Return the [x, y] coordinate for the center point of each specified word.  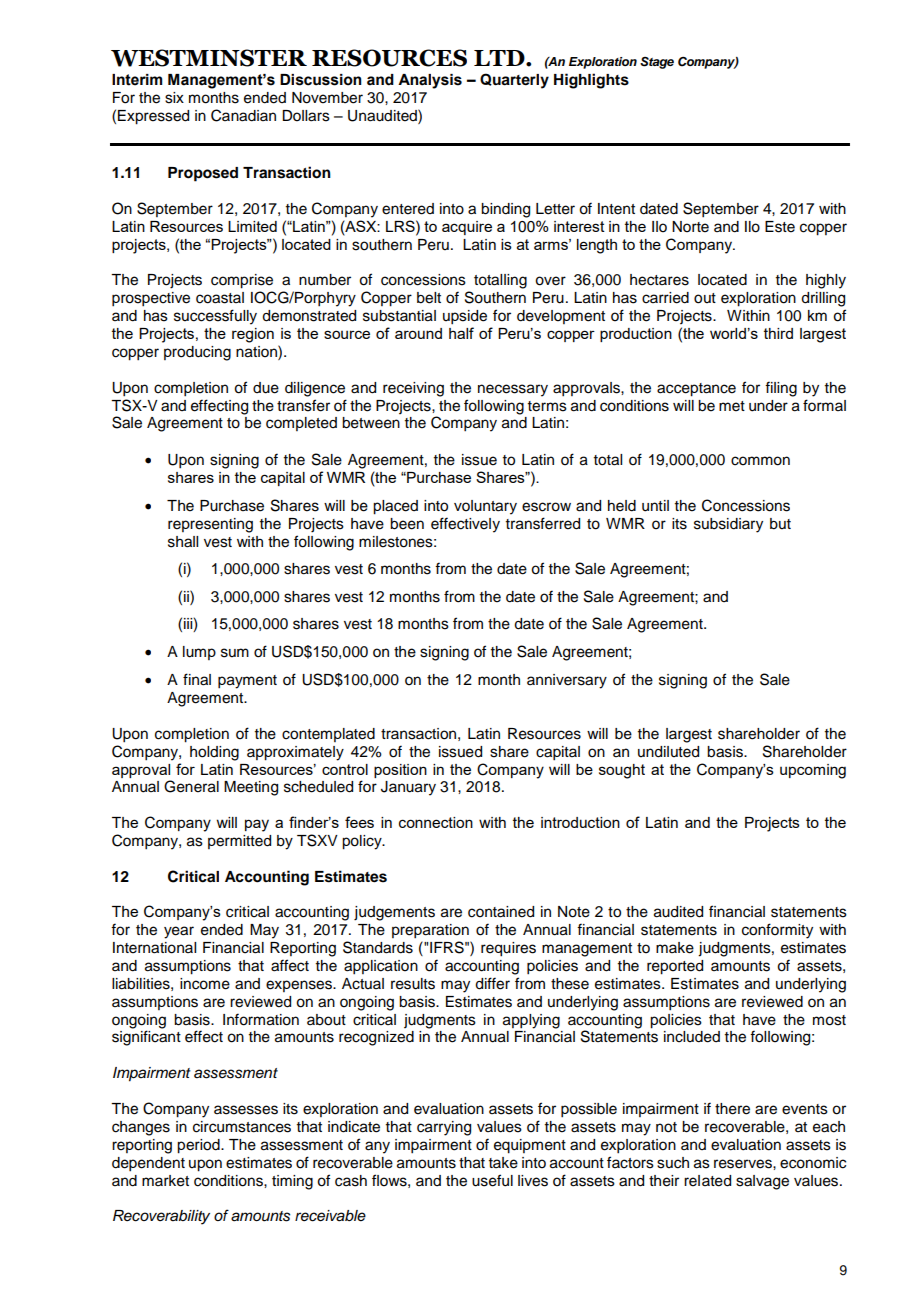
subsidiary [728, 525]
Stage [657, 63]
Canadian [243, 115]
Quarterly [514, 81]
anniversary [567, 681]
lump [199, 653]
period [199, 1146]
